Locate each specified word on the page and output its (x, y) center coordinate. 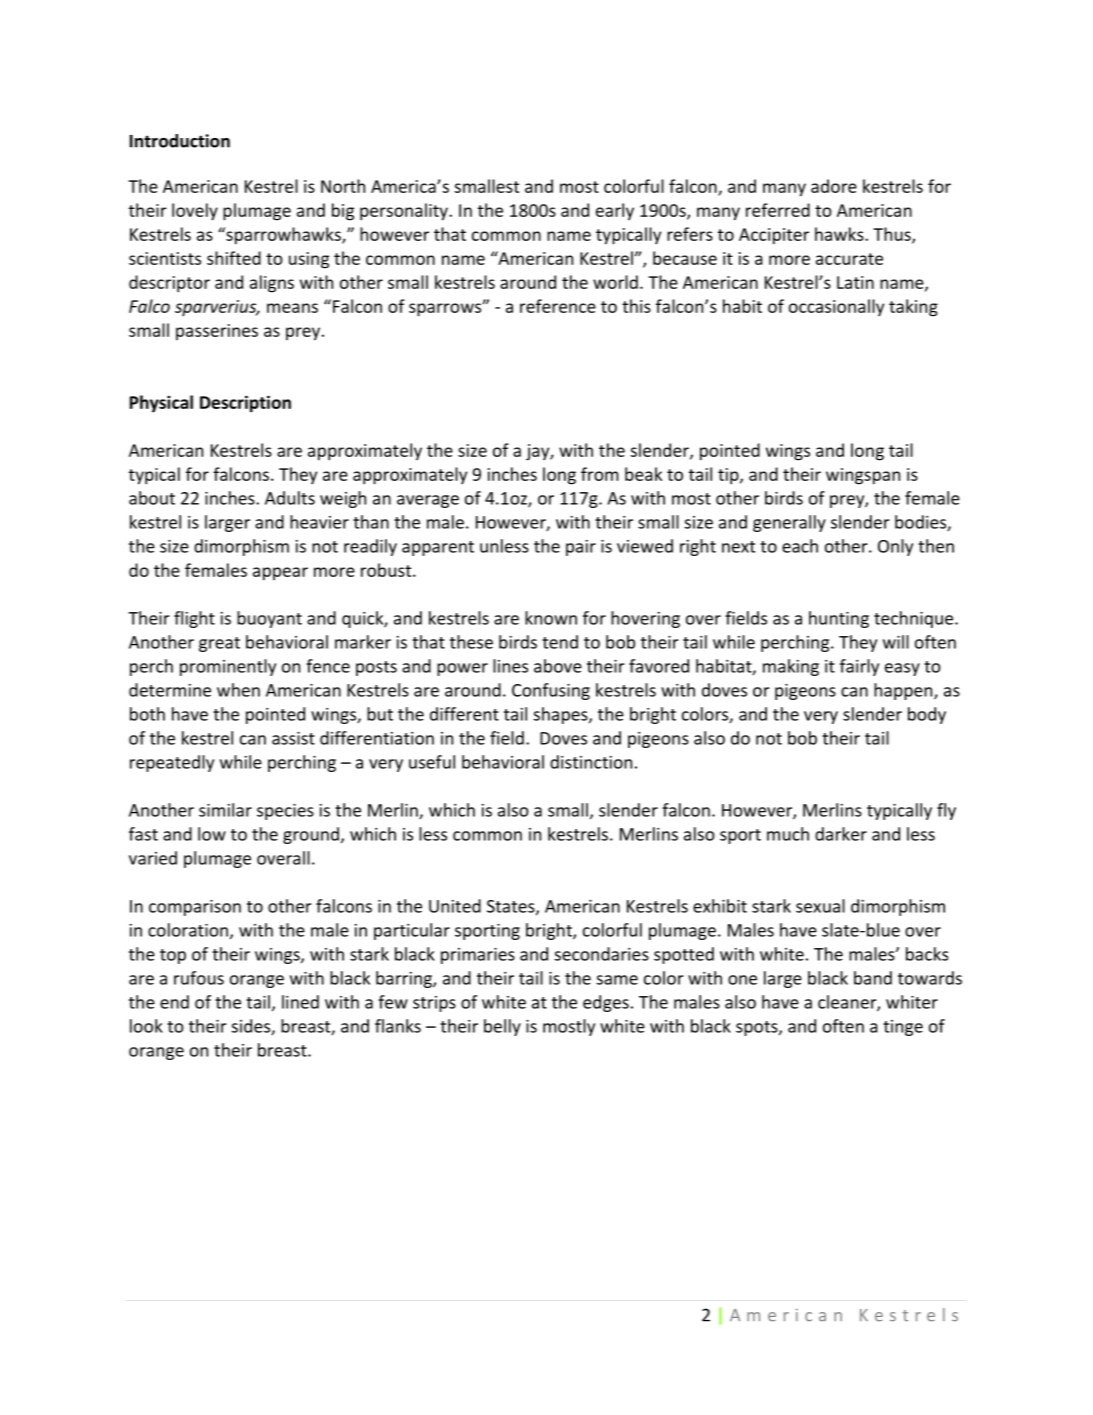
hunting (839, 619)
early (615, 212)
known (551, 618)
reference (558, 306)
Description (245, 404)
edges (606, 1003)
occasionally (836, 307)
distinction (591, 762)
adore (834, 186)
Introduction (180, 141)
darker (841, 834)
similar (225, 810)
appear (280, 574)
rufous (199, 978)
